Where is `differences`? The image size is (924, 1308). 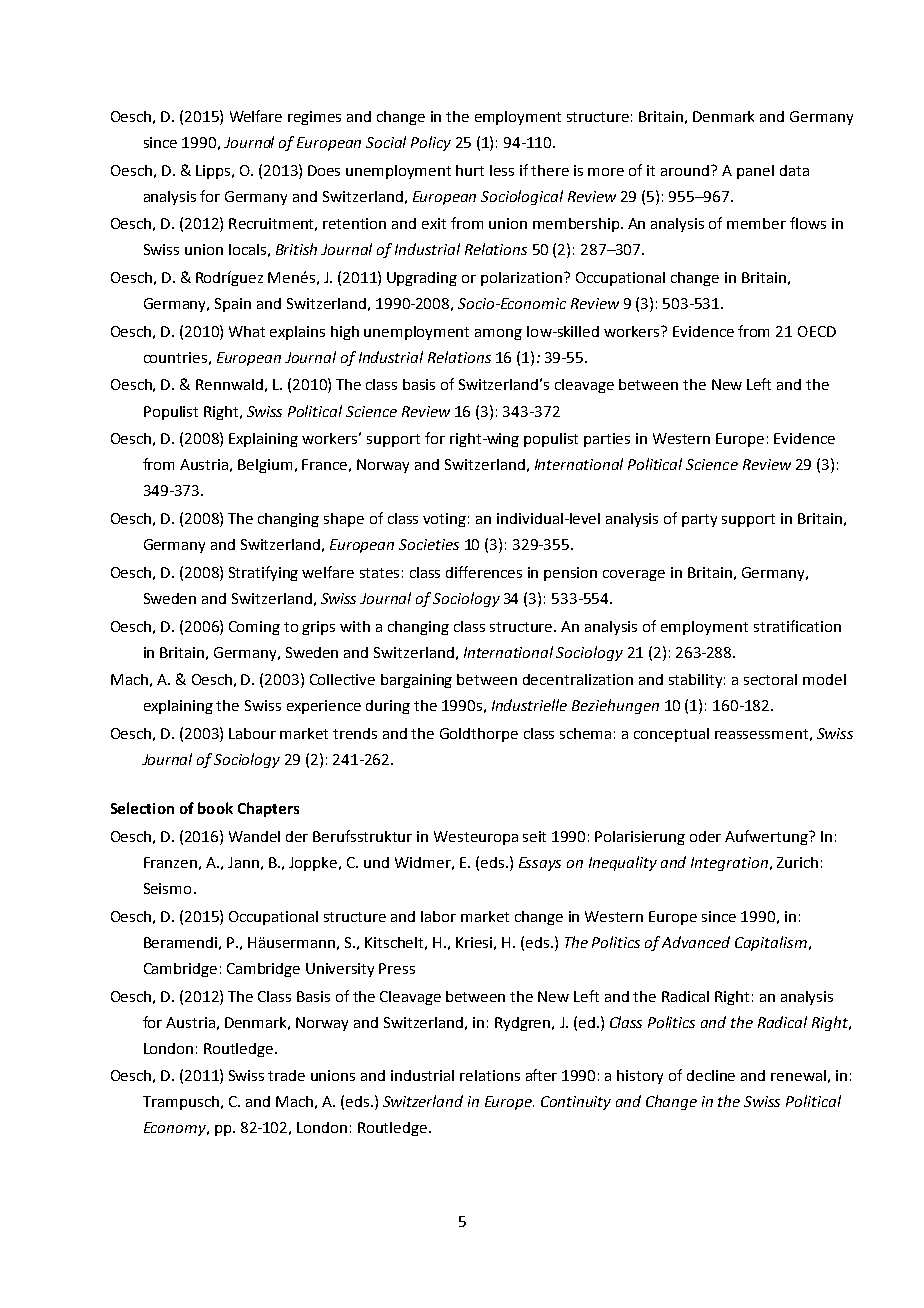
differences is located at coordinates (484, 572).
